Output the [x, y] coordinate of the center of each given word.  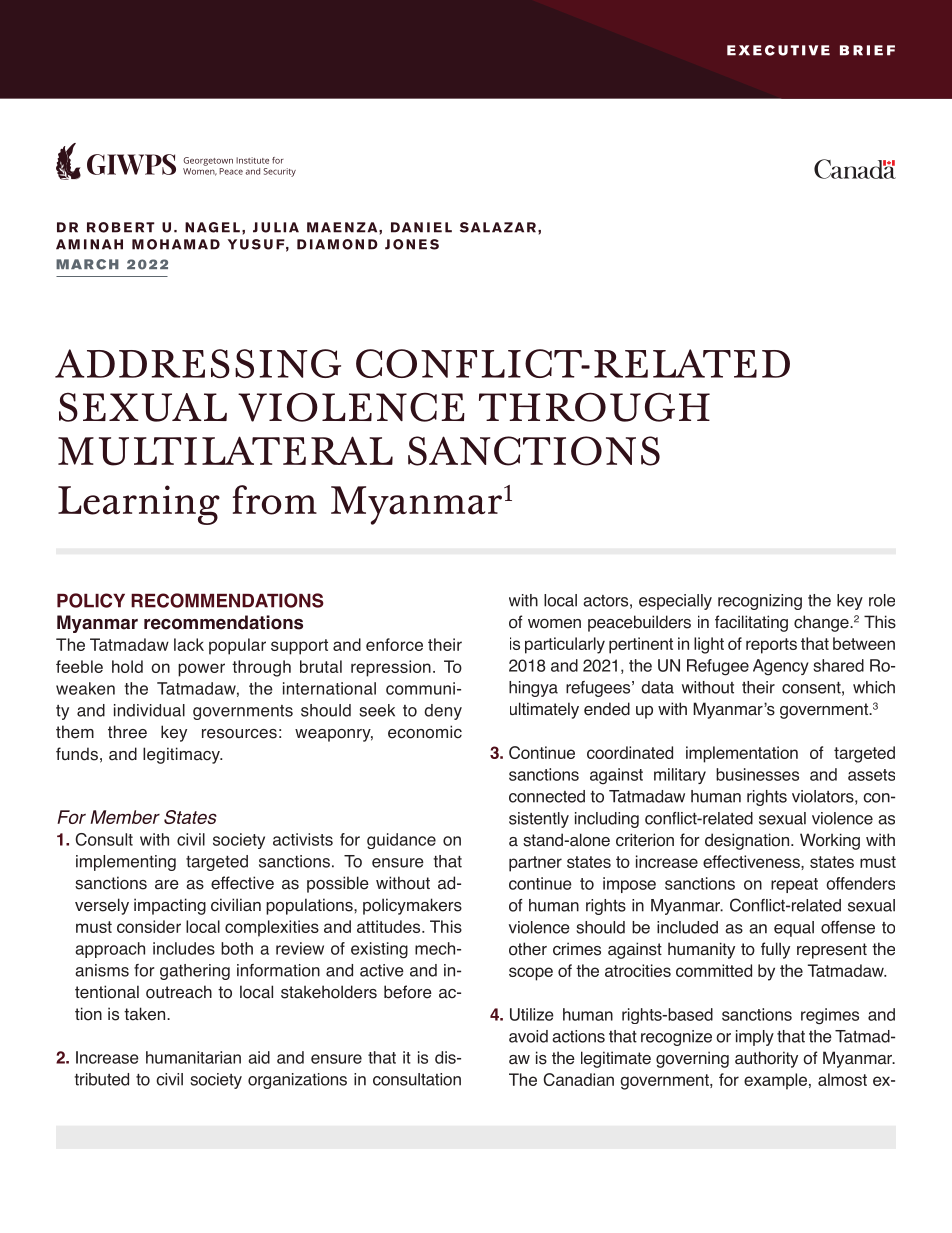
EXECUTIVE [778, 50]
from [275, 500]
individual [149, 710]
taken [146, 1014]
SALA [481, 227]
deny [443, 712]
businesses [757, 774]
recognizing [760, 602]
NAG [201, 227]
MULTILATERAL [225, 451]
